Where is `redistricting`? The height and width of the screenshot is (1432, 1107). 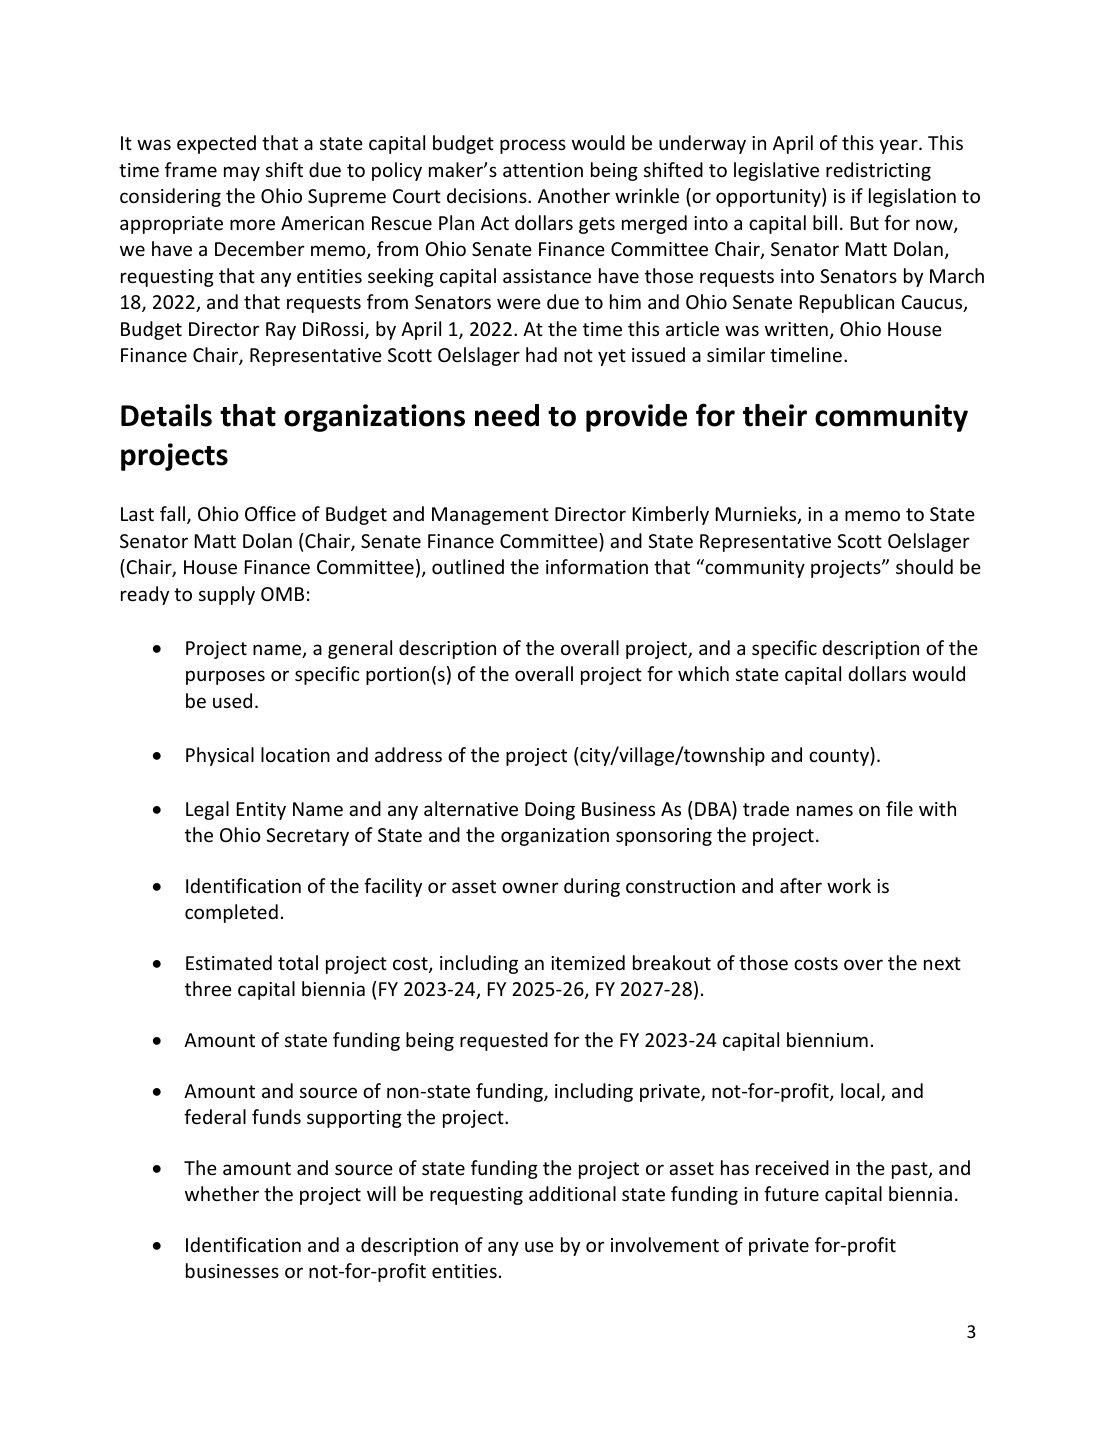
redistricting is located at coordinates (878, 171).
